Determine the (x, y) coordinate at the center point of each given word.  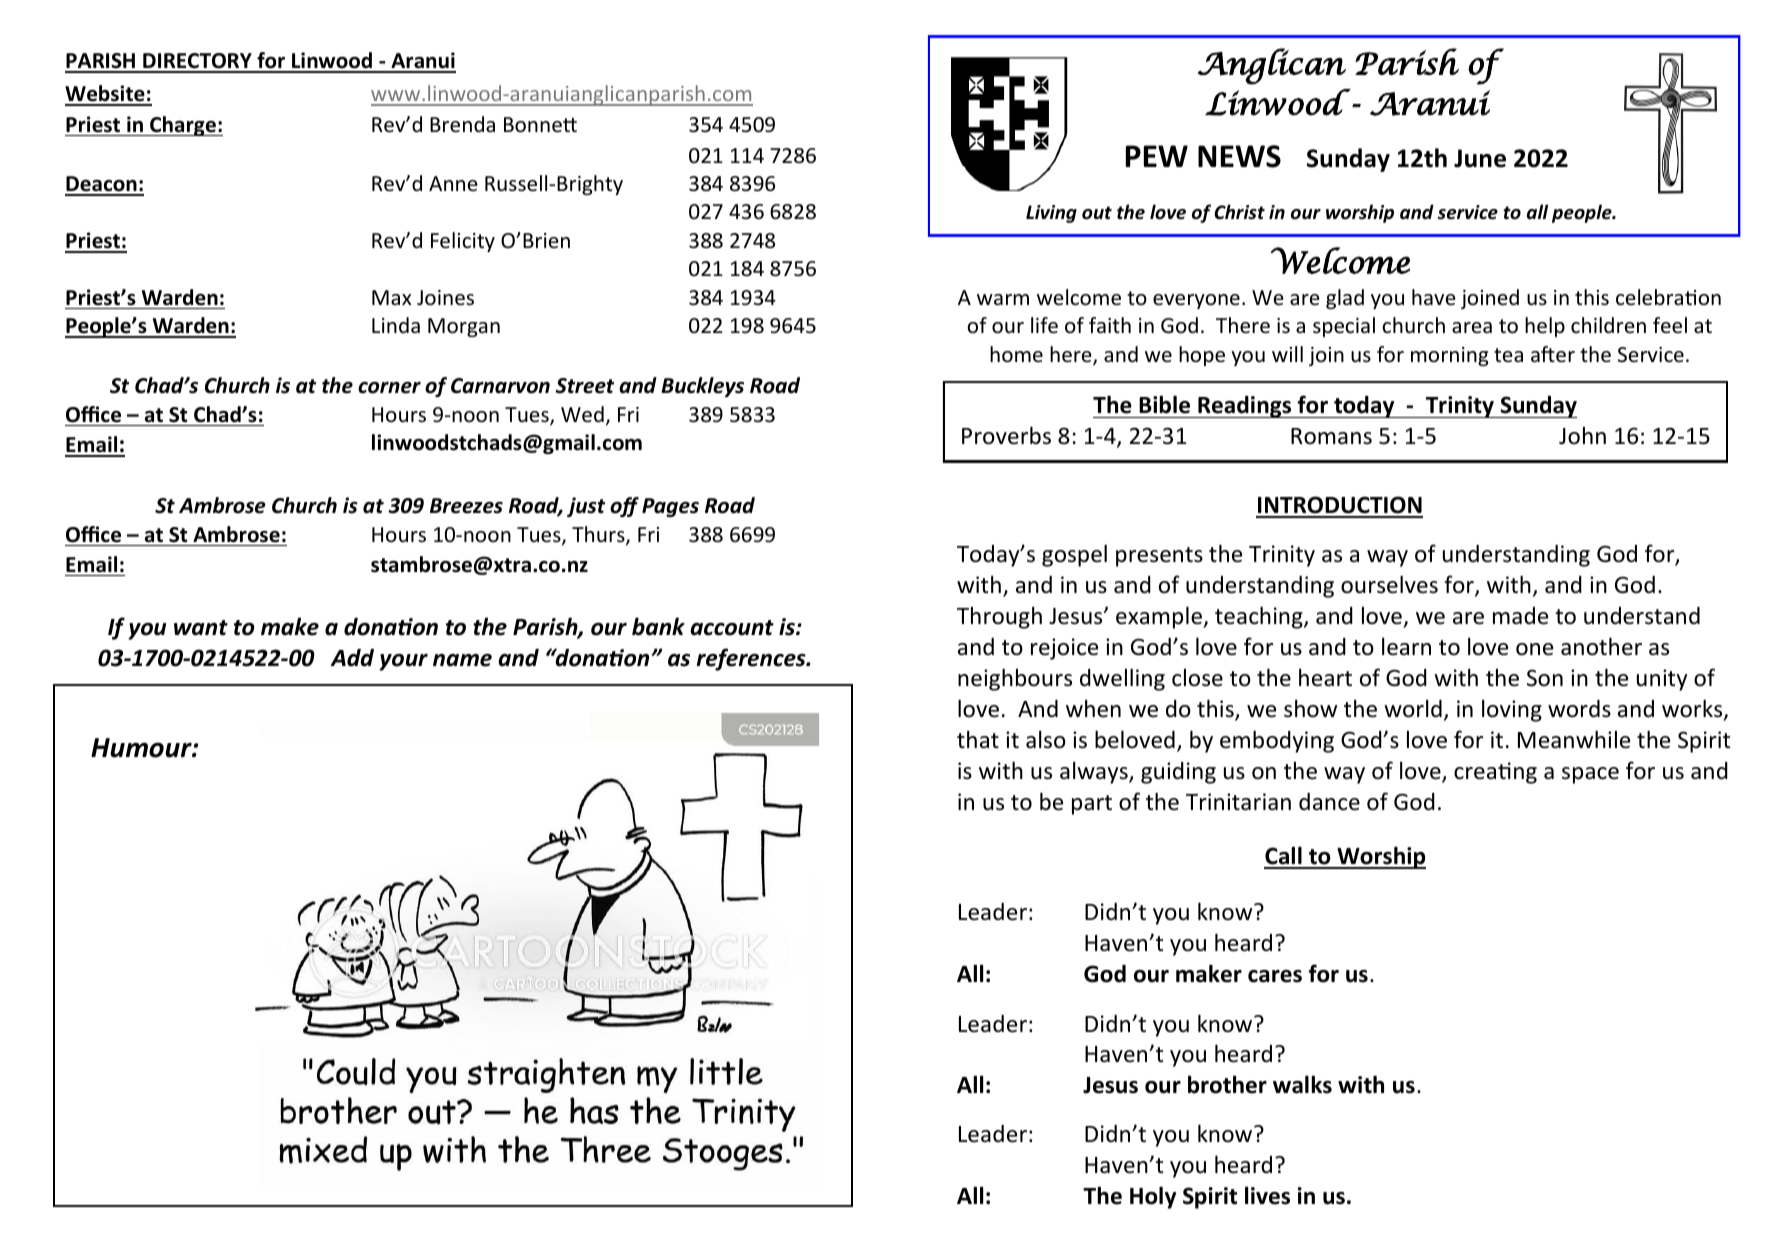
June (1480, 158)
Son (1545, 678)
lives (1267, 1195)
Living (1051, 214)
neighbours (1015, 679)
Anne (453, 183)
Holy (1153, 1197)
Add (352, 658)
